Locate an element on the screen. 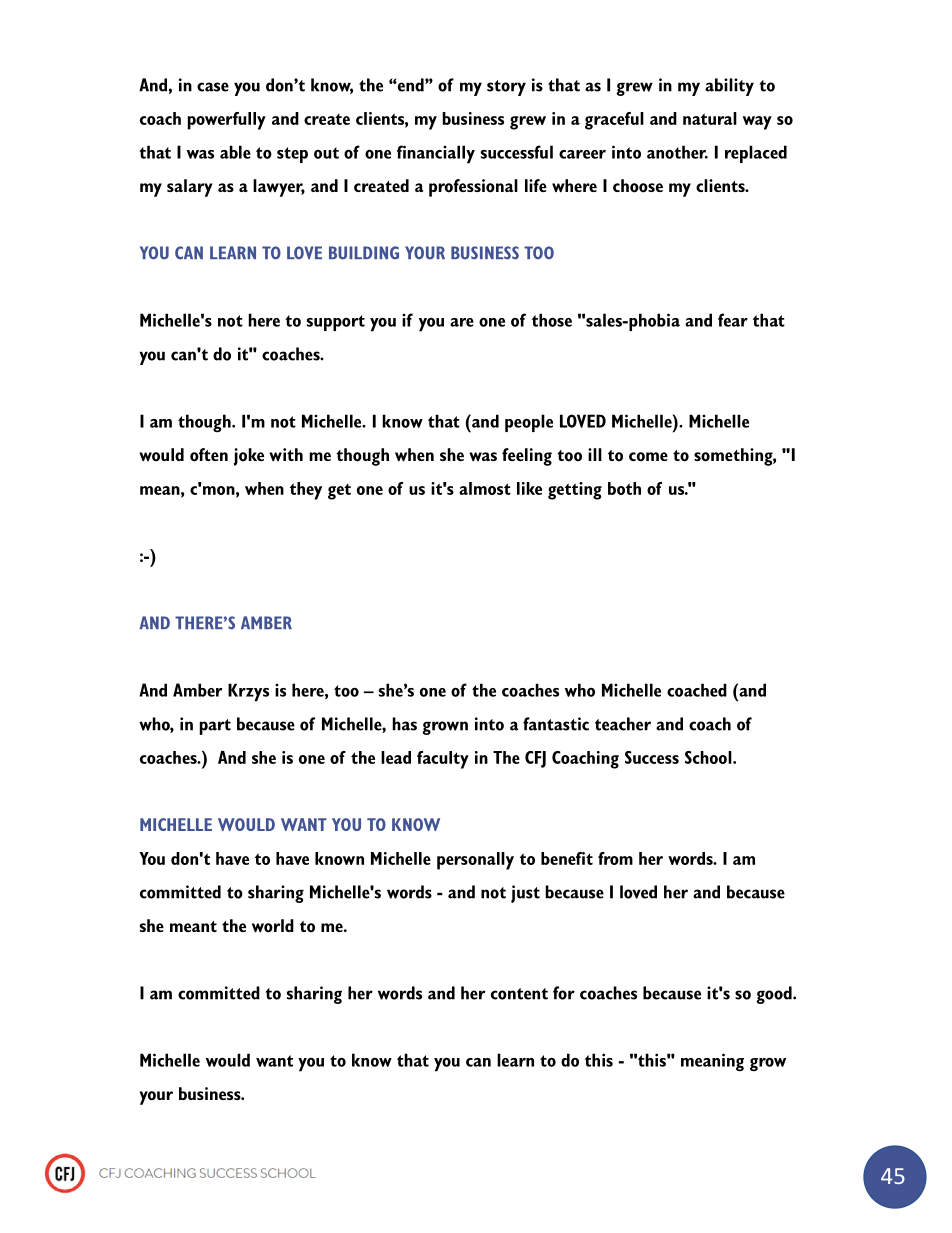  story is located at coordinates (506, 88).
